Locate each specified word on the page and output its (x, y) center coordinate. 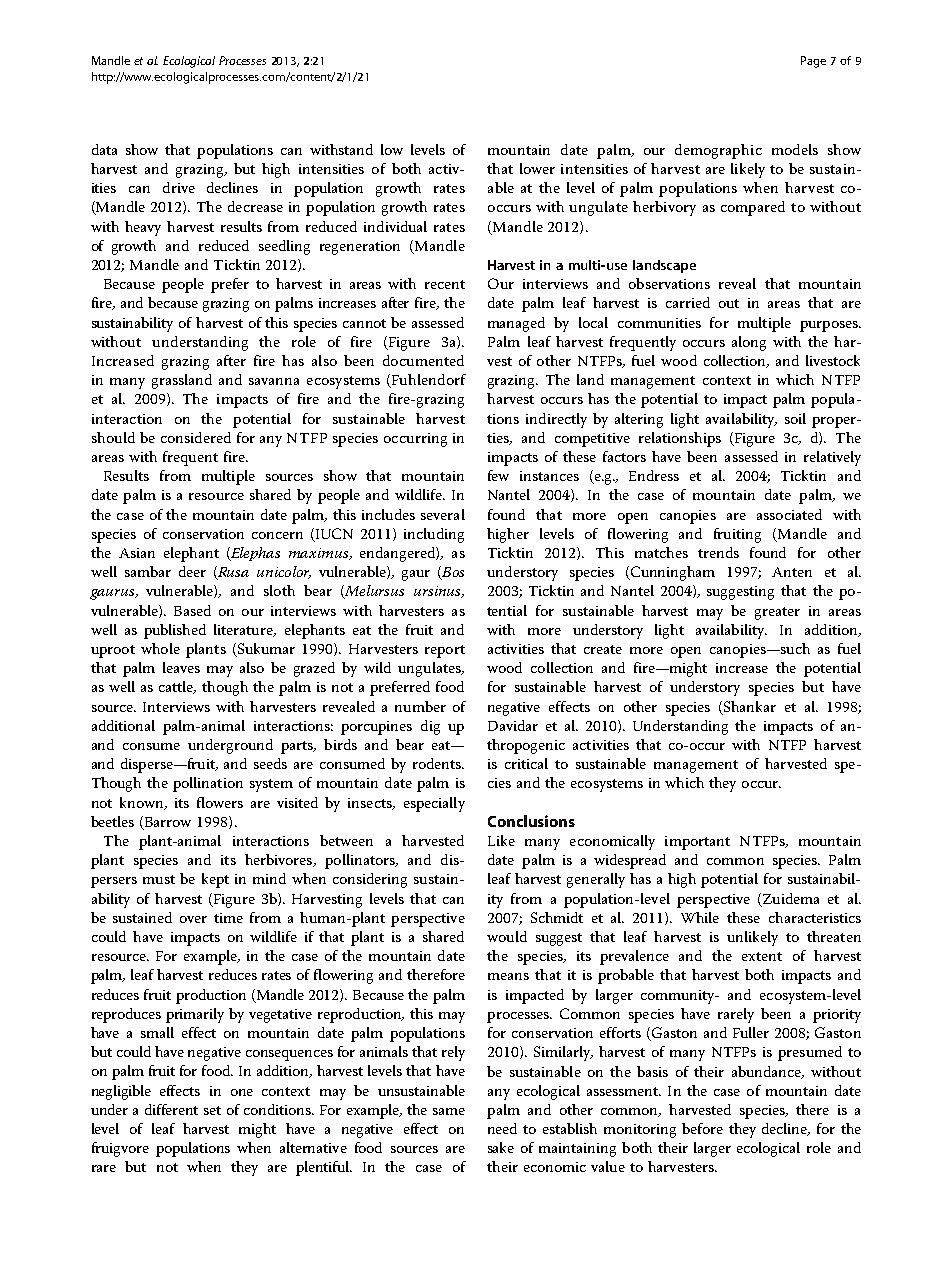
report (445, 651)
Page (813, 62)
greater (777, 613)
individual (395, 226)
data (104, 149)
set (212, 1110)
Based (192, 610)
